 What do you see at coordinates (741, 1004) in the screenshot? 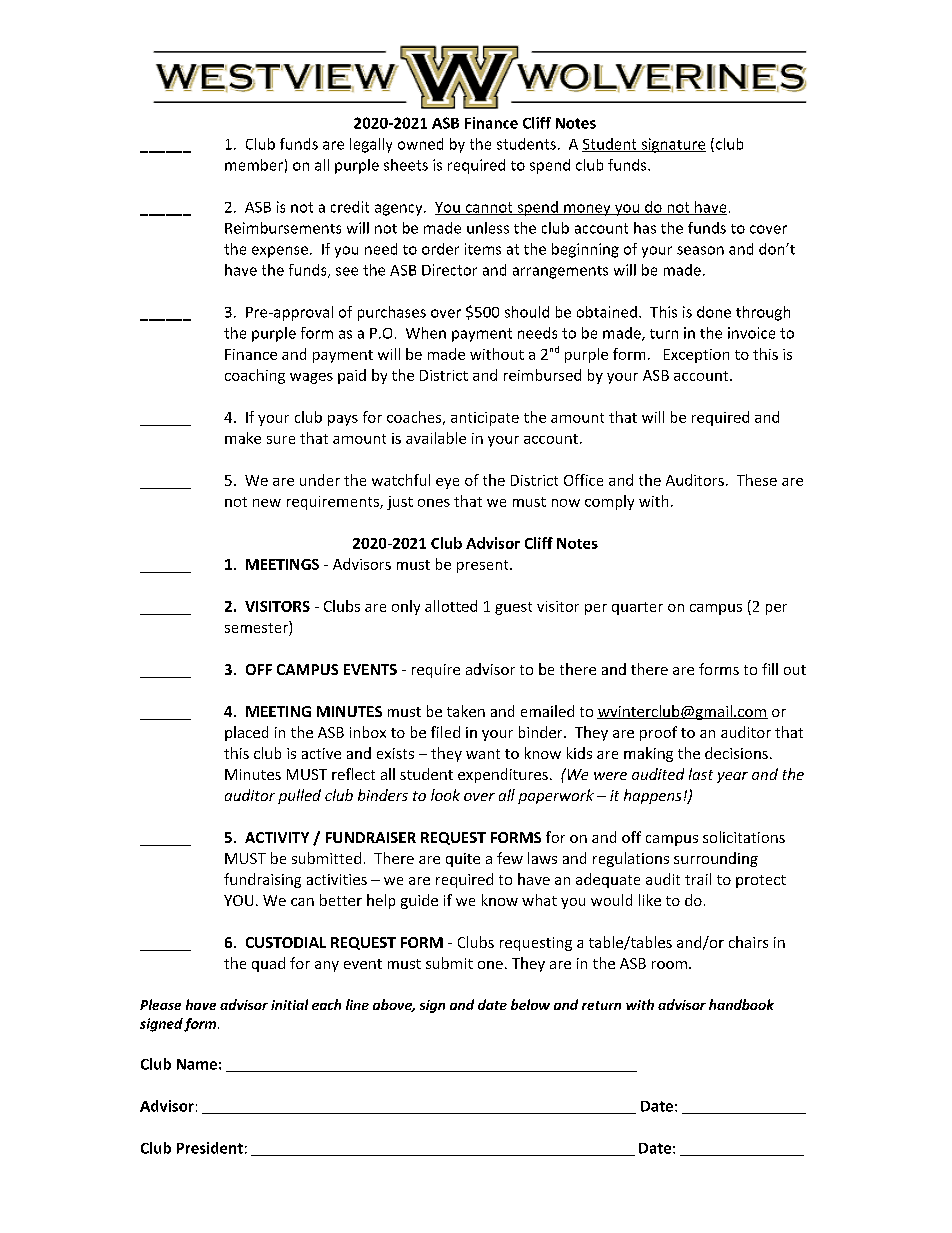
I see `handbook` at bounding box center [741, 1004].
